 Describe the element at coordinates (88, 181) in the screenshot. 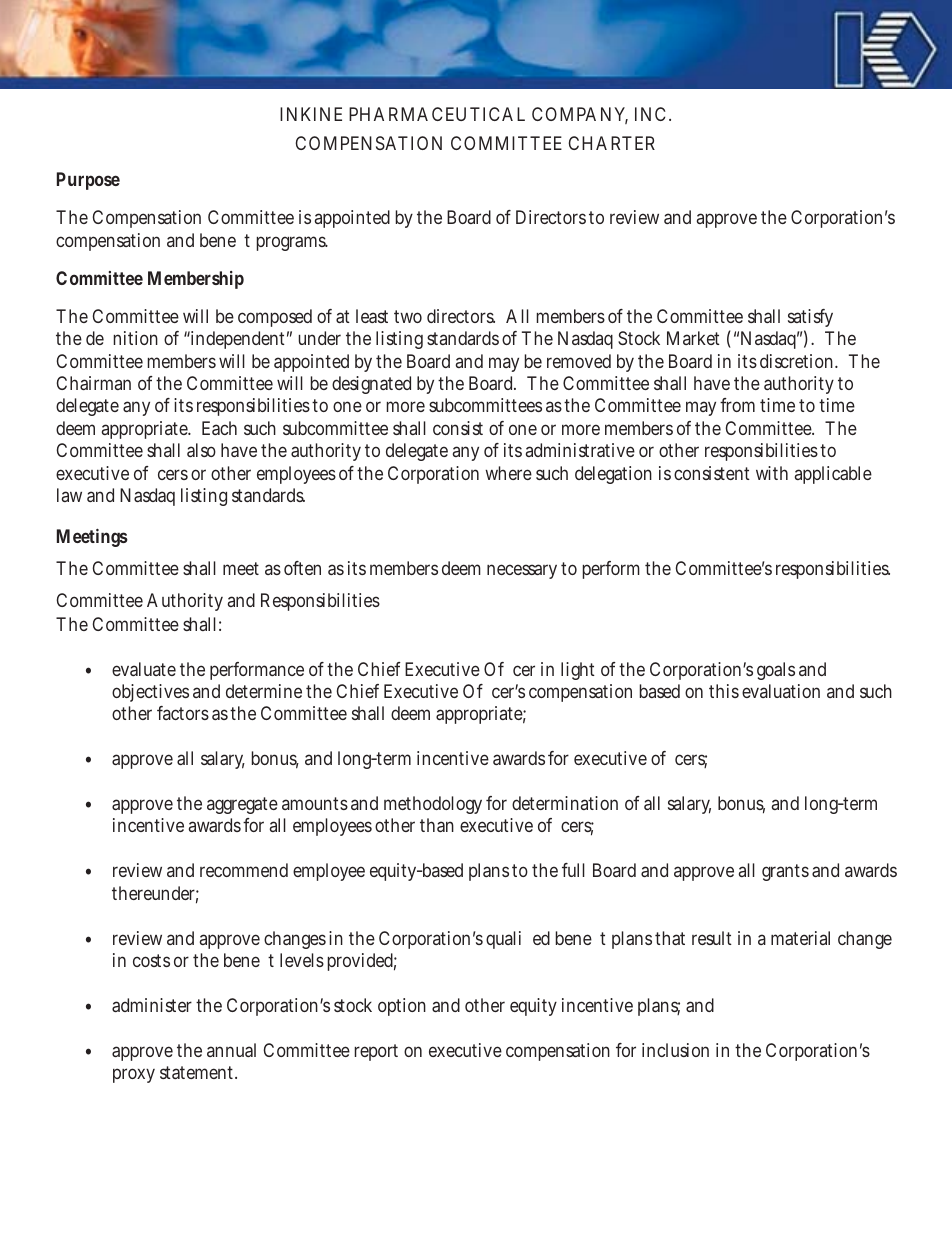

I see `Purpose` at that location.
